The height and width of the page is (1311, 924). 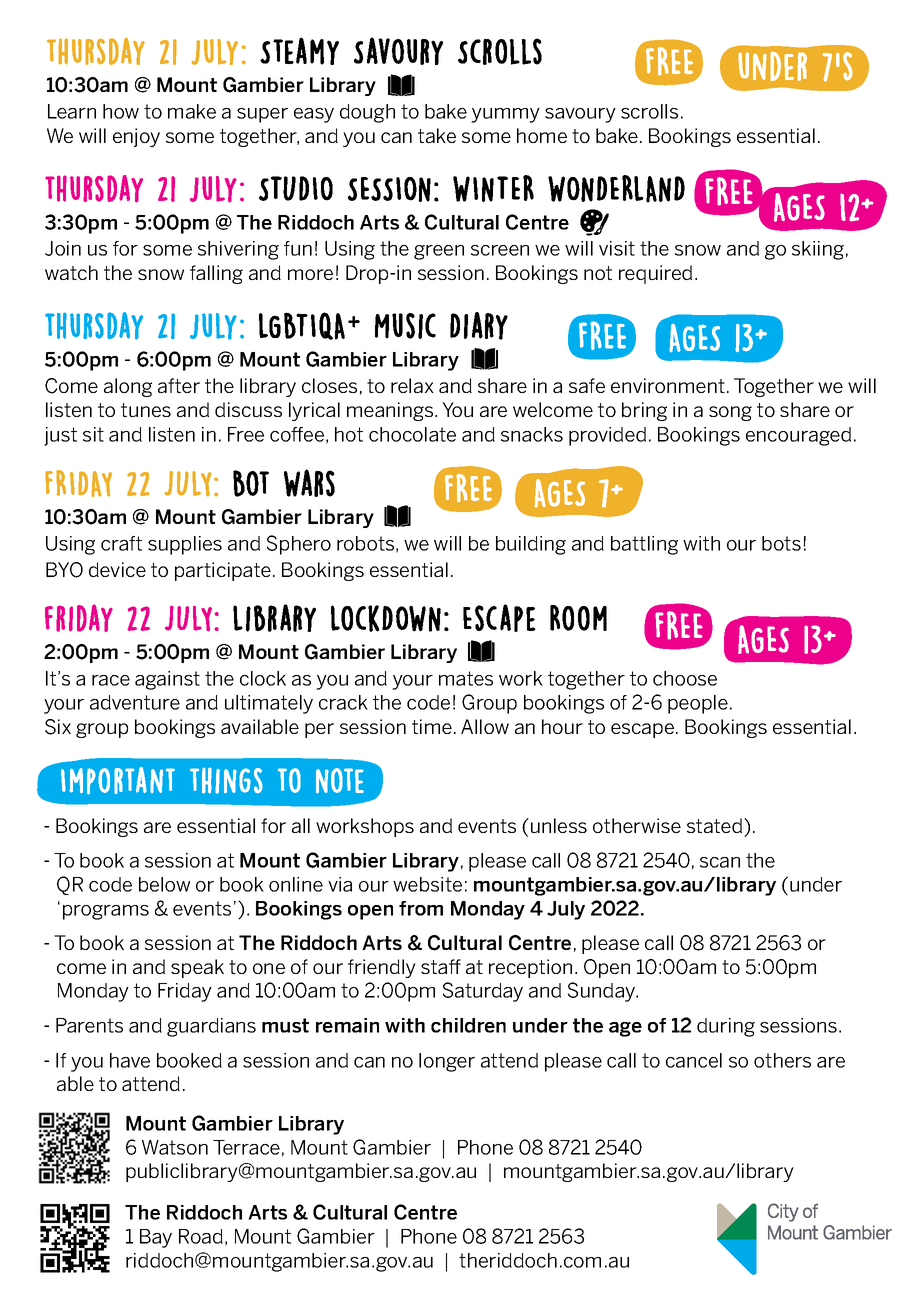 What do you see at coordinates (437, 135) in the page?
I see `take` at bounding box center [437, 135].
